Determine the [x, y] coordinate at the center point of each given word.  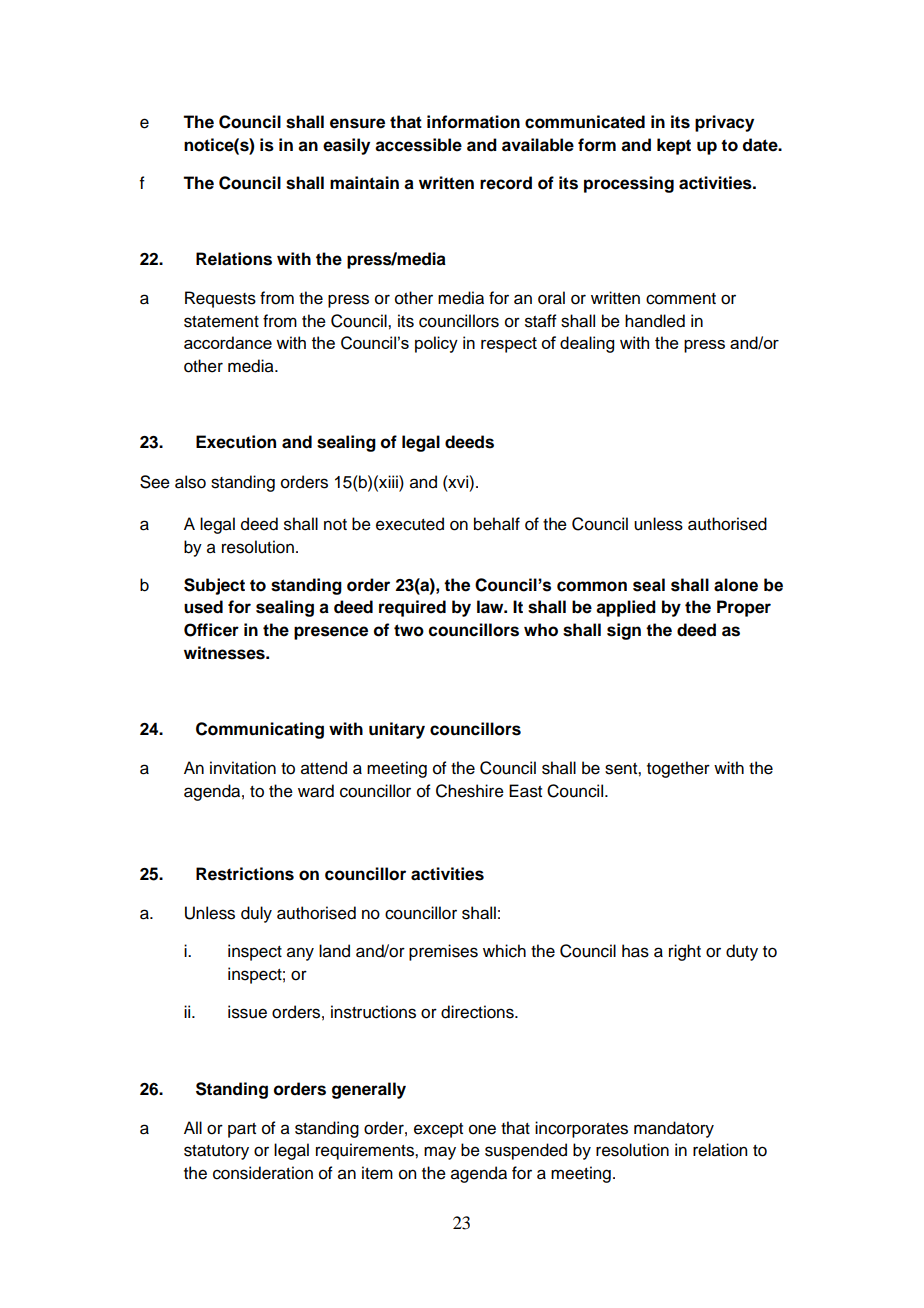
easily [346, 146]
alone [736, 585]
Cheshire [470, 791]
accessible [418, 145]
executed [410, 524]
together [678, 769]
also [190, 482]
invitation [243, 768]
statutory [216, 1152]
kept [674, 146]
